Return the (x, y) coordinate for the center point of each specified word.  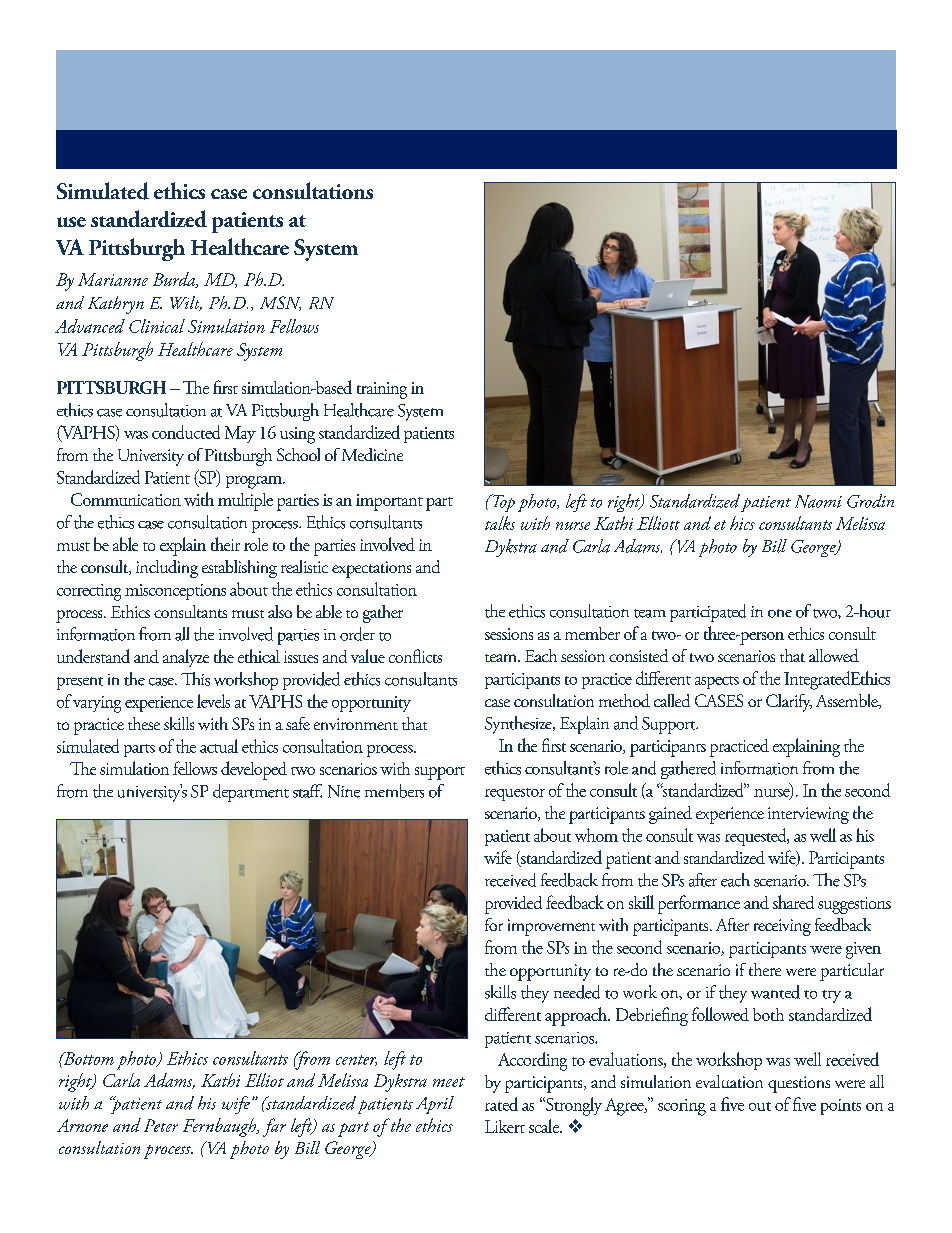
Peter (161, 1125)
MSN (280, 303)
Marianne (113, 279)
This (195, 679)
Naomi (818, 501)
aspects (717, 682)
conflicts (415, 656)
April (435, 1105)
